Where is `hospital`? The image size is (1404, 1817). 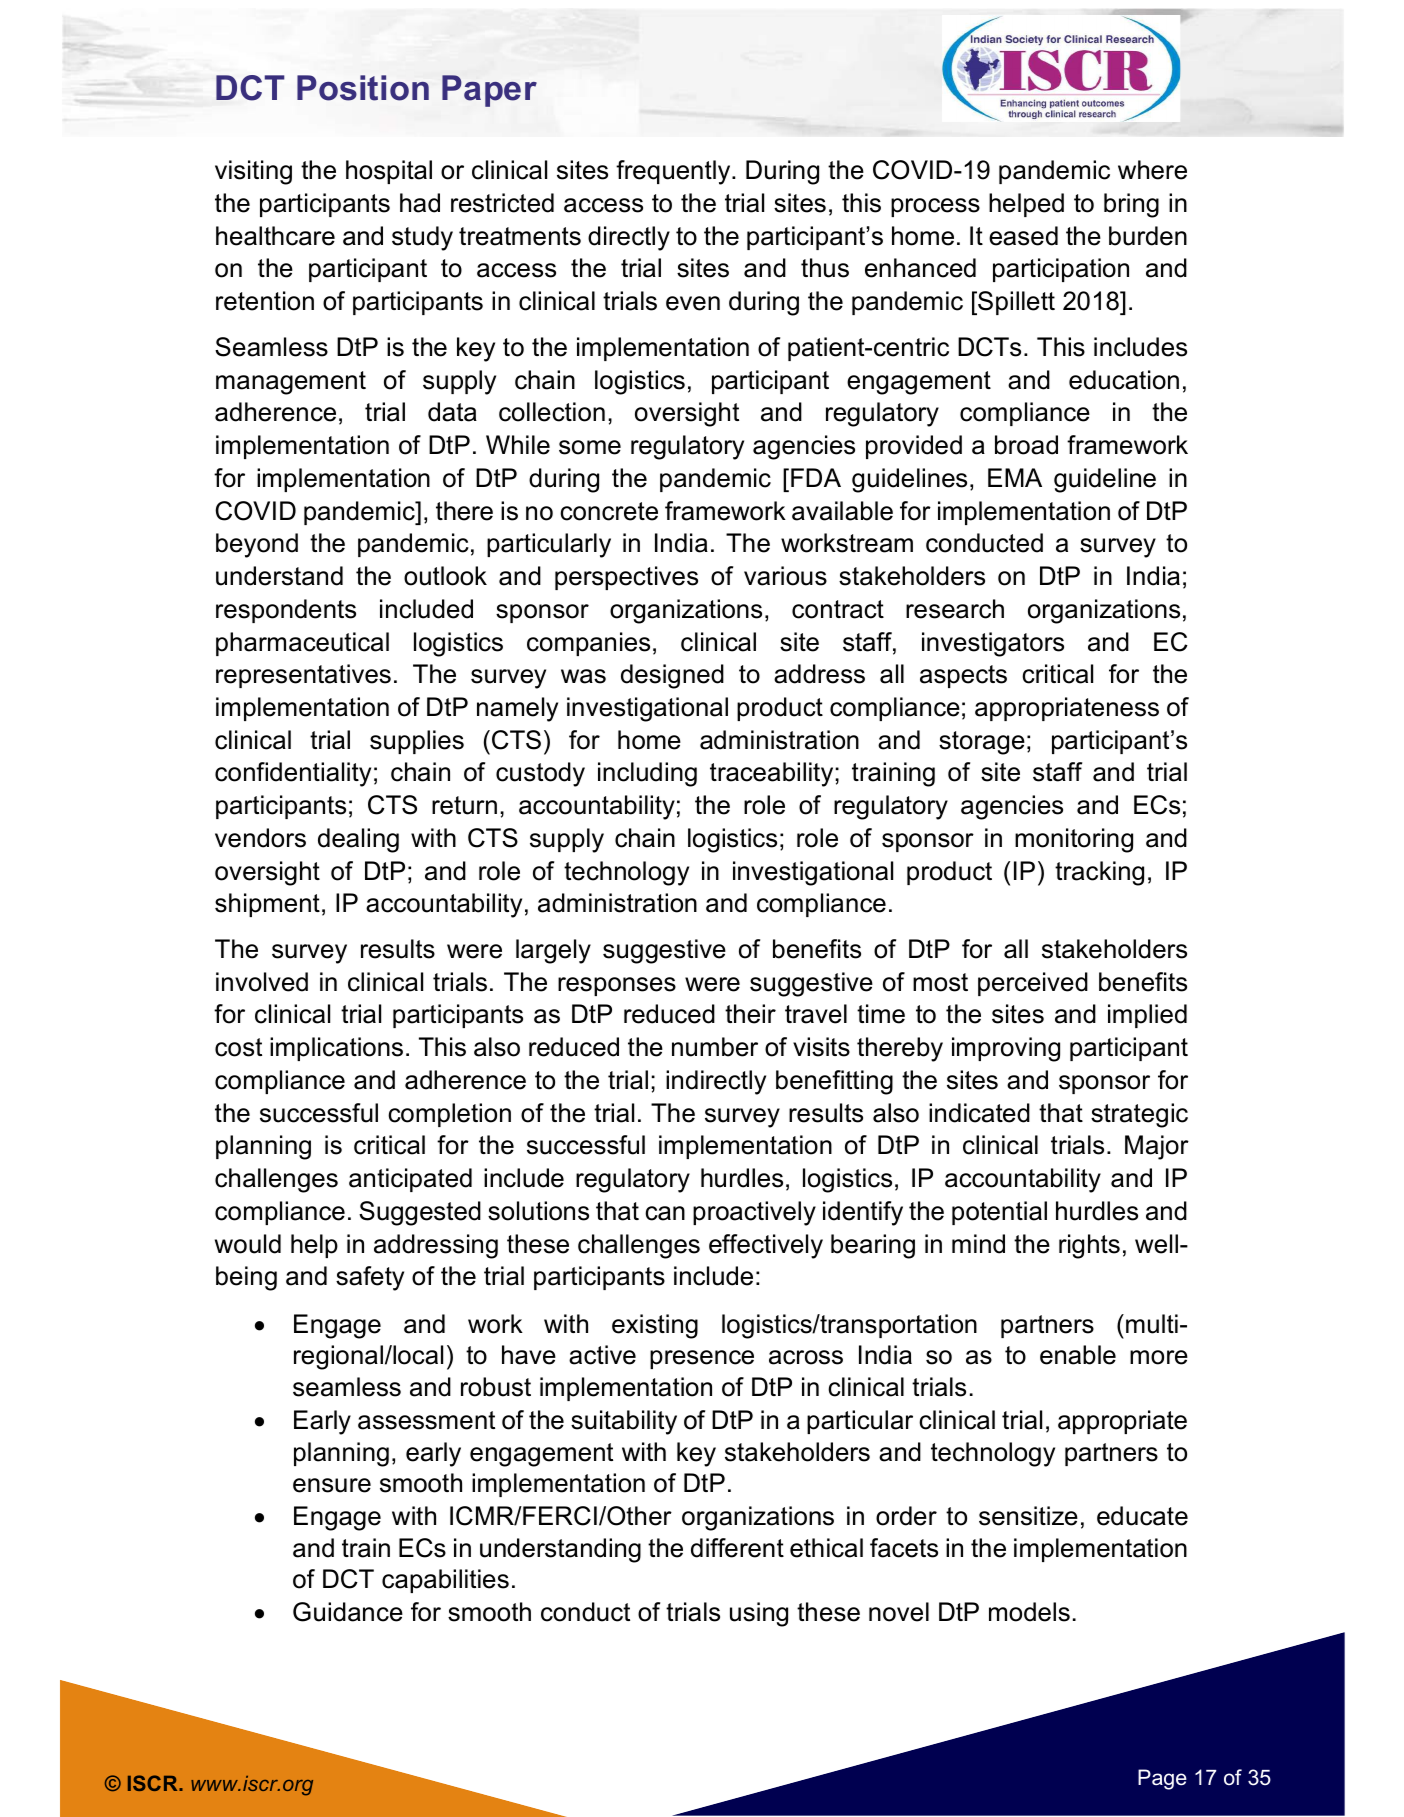 hospital is located at coordinates (389, 172).
